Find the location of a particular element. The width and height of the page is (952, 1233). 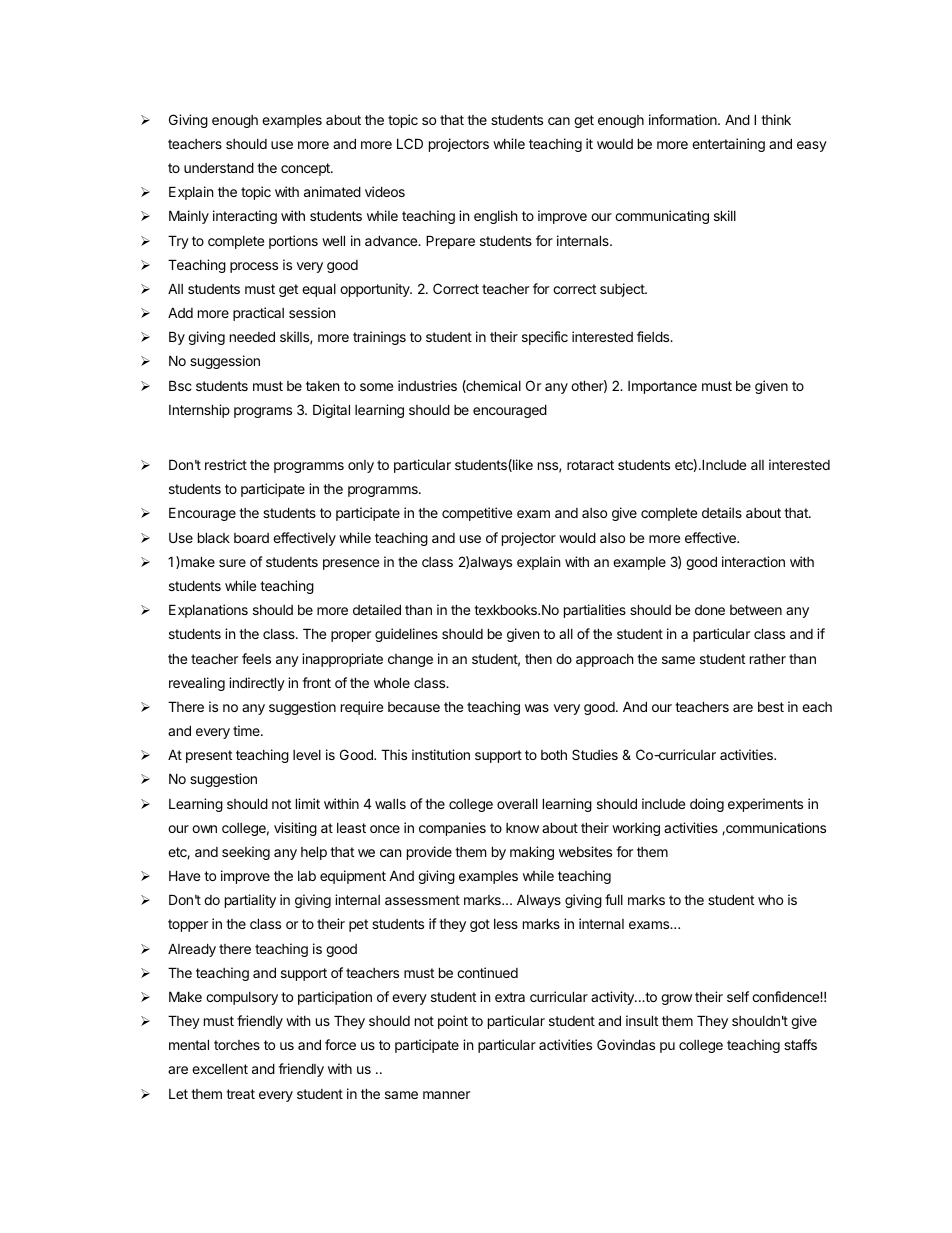

making is located at coordinates (532, 853).
